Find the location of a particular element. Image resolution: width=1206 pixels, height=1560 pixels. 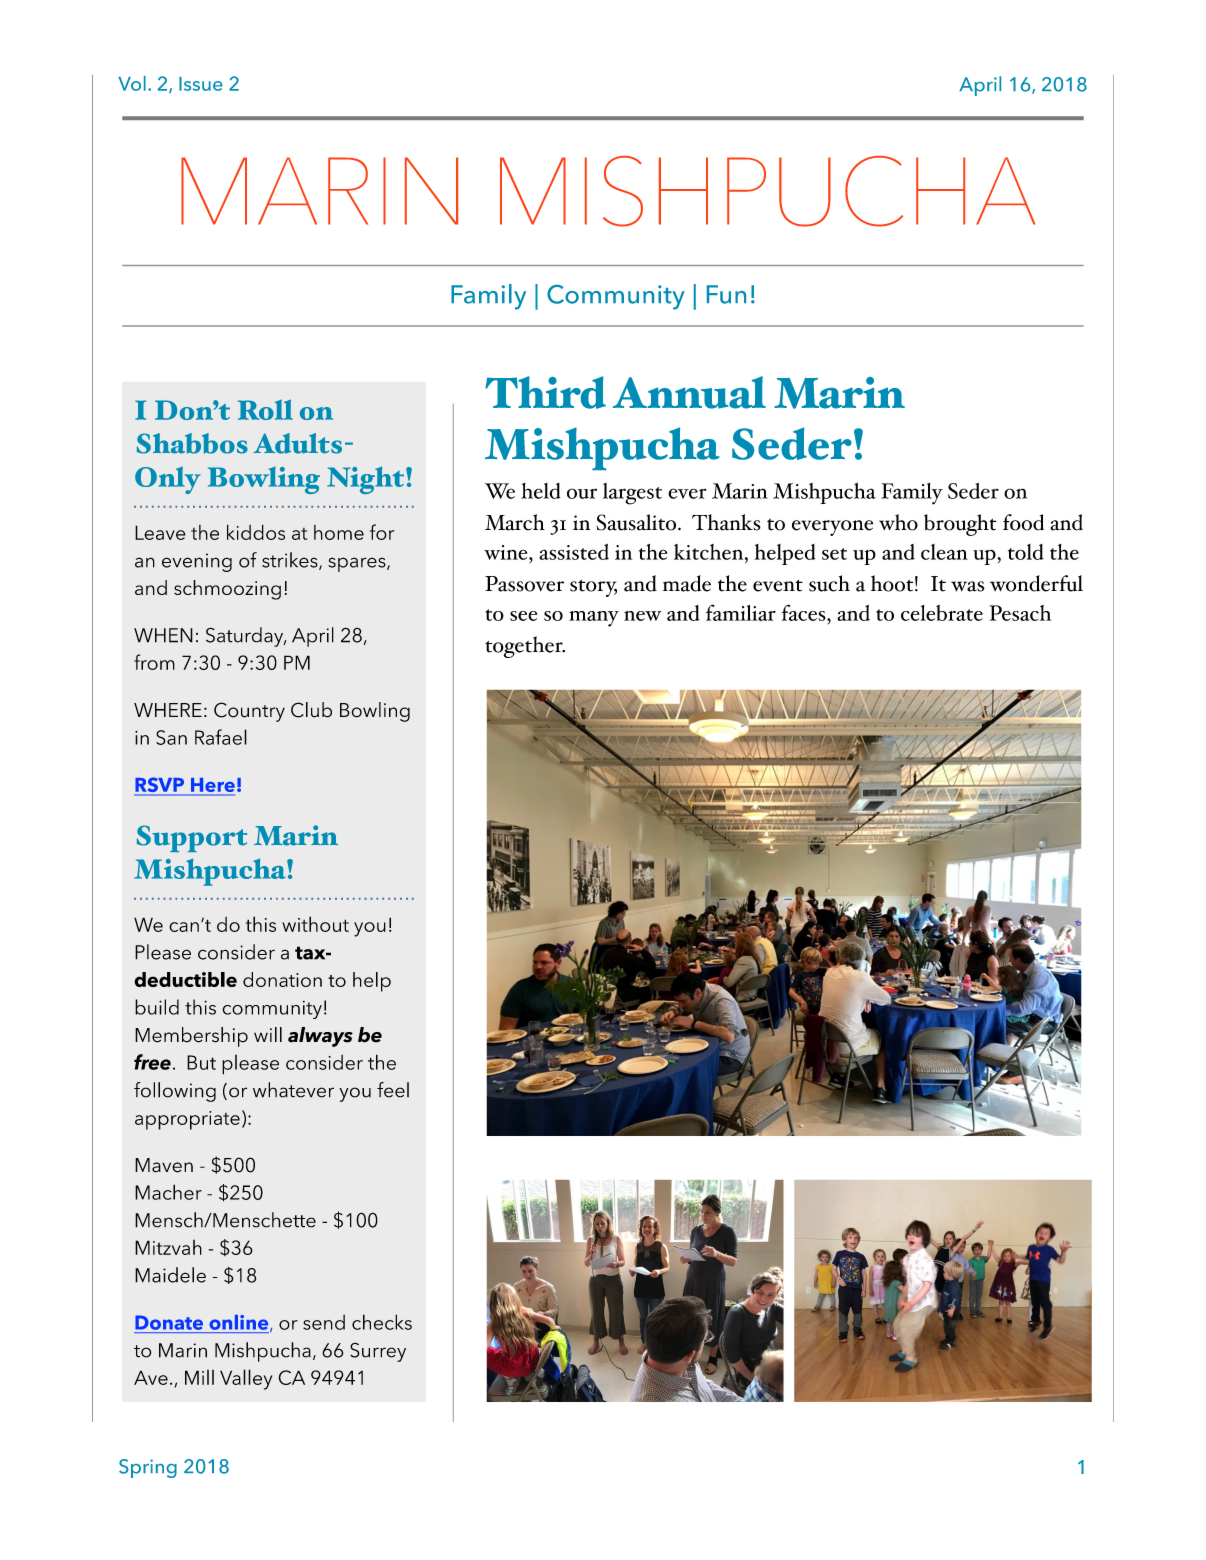

Shabbos is located at coordinates (192, 443).
